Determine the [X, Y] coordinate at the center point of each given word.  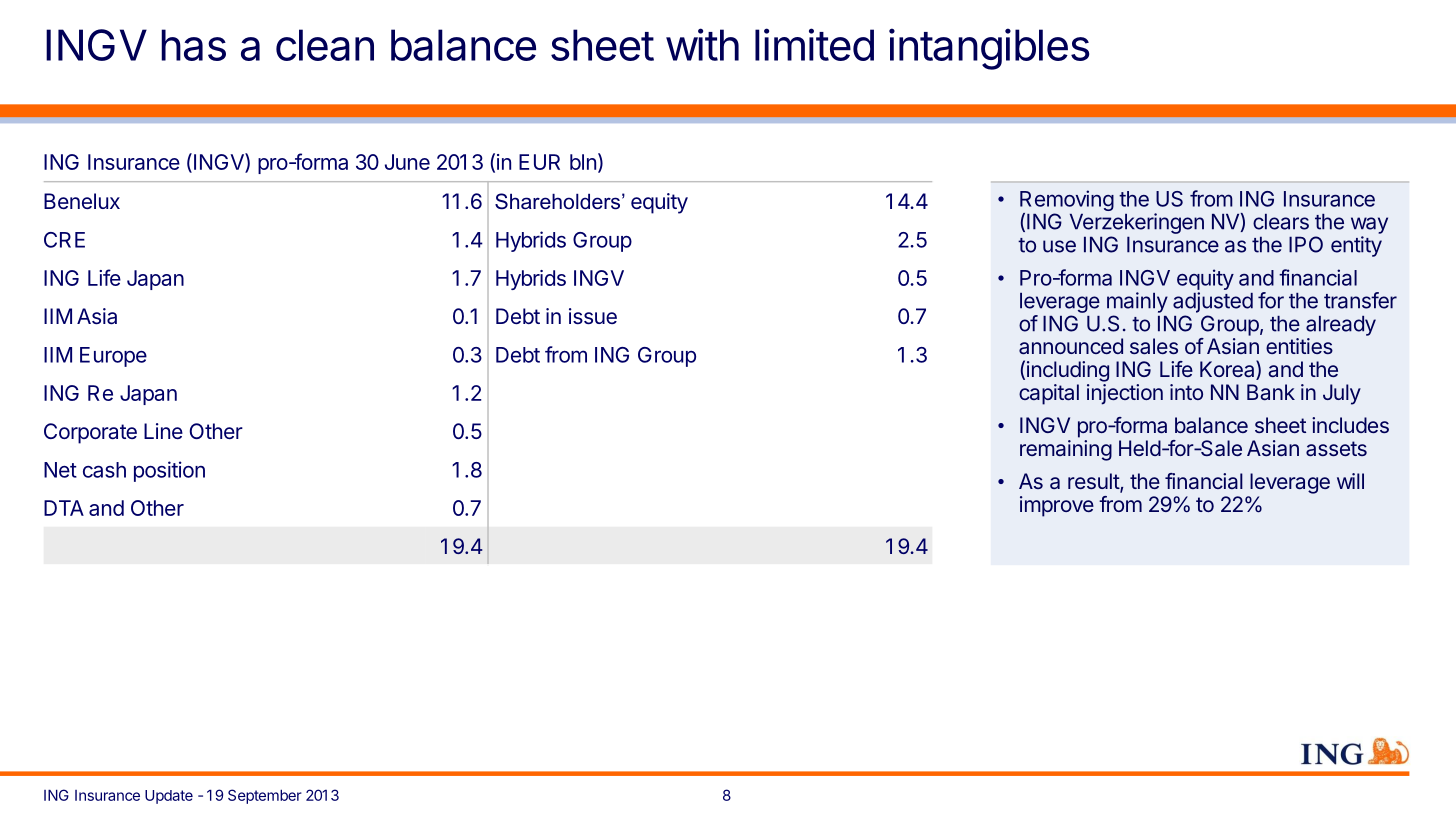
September [265, 796]
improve [1057, 506]
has [193, 45]
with [702, 44]
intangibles [989, 49]
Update [169, 797]
